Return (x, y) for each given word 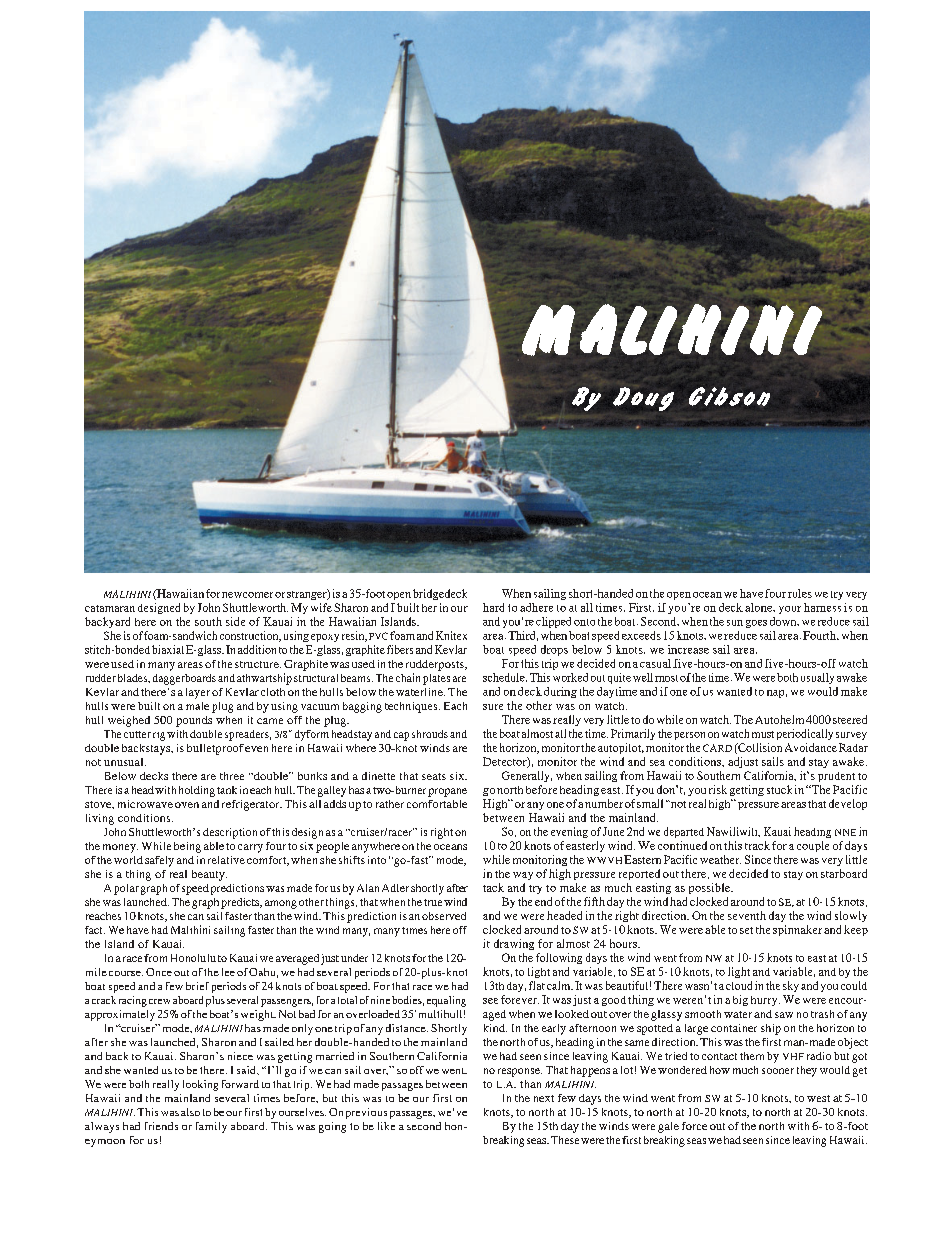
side (235, 621)
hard (493, 607)
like (386, 1126)
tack (493, 887)
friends (161, 1126)
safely (159, 861)
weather (720, 859)
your (790, 610)
